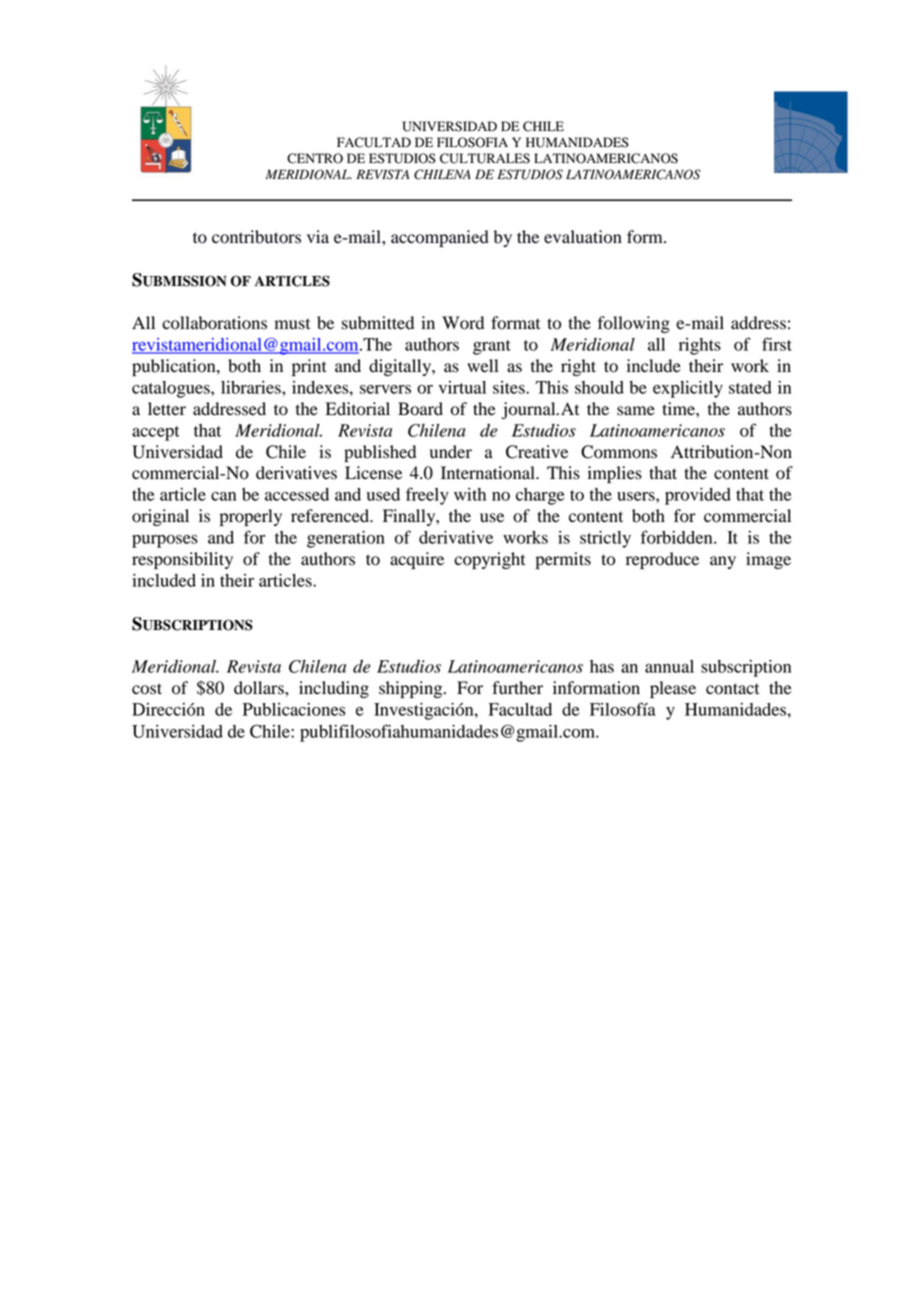 The image size is (924, 1308). Describe the element at coordinates (412, 689) in the image. I see `shipping` at that location.
